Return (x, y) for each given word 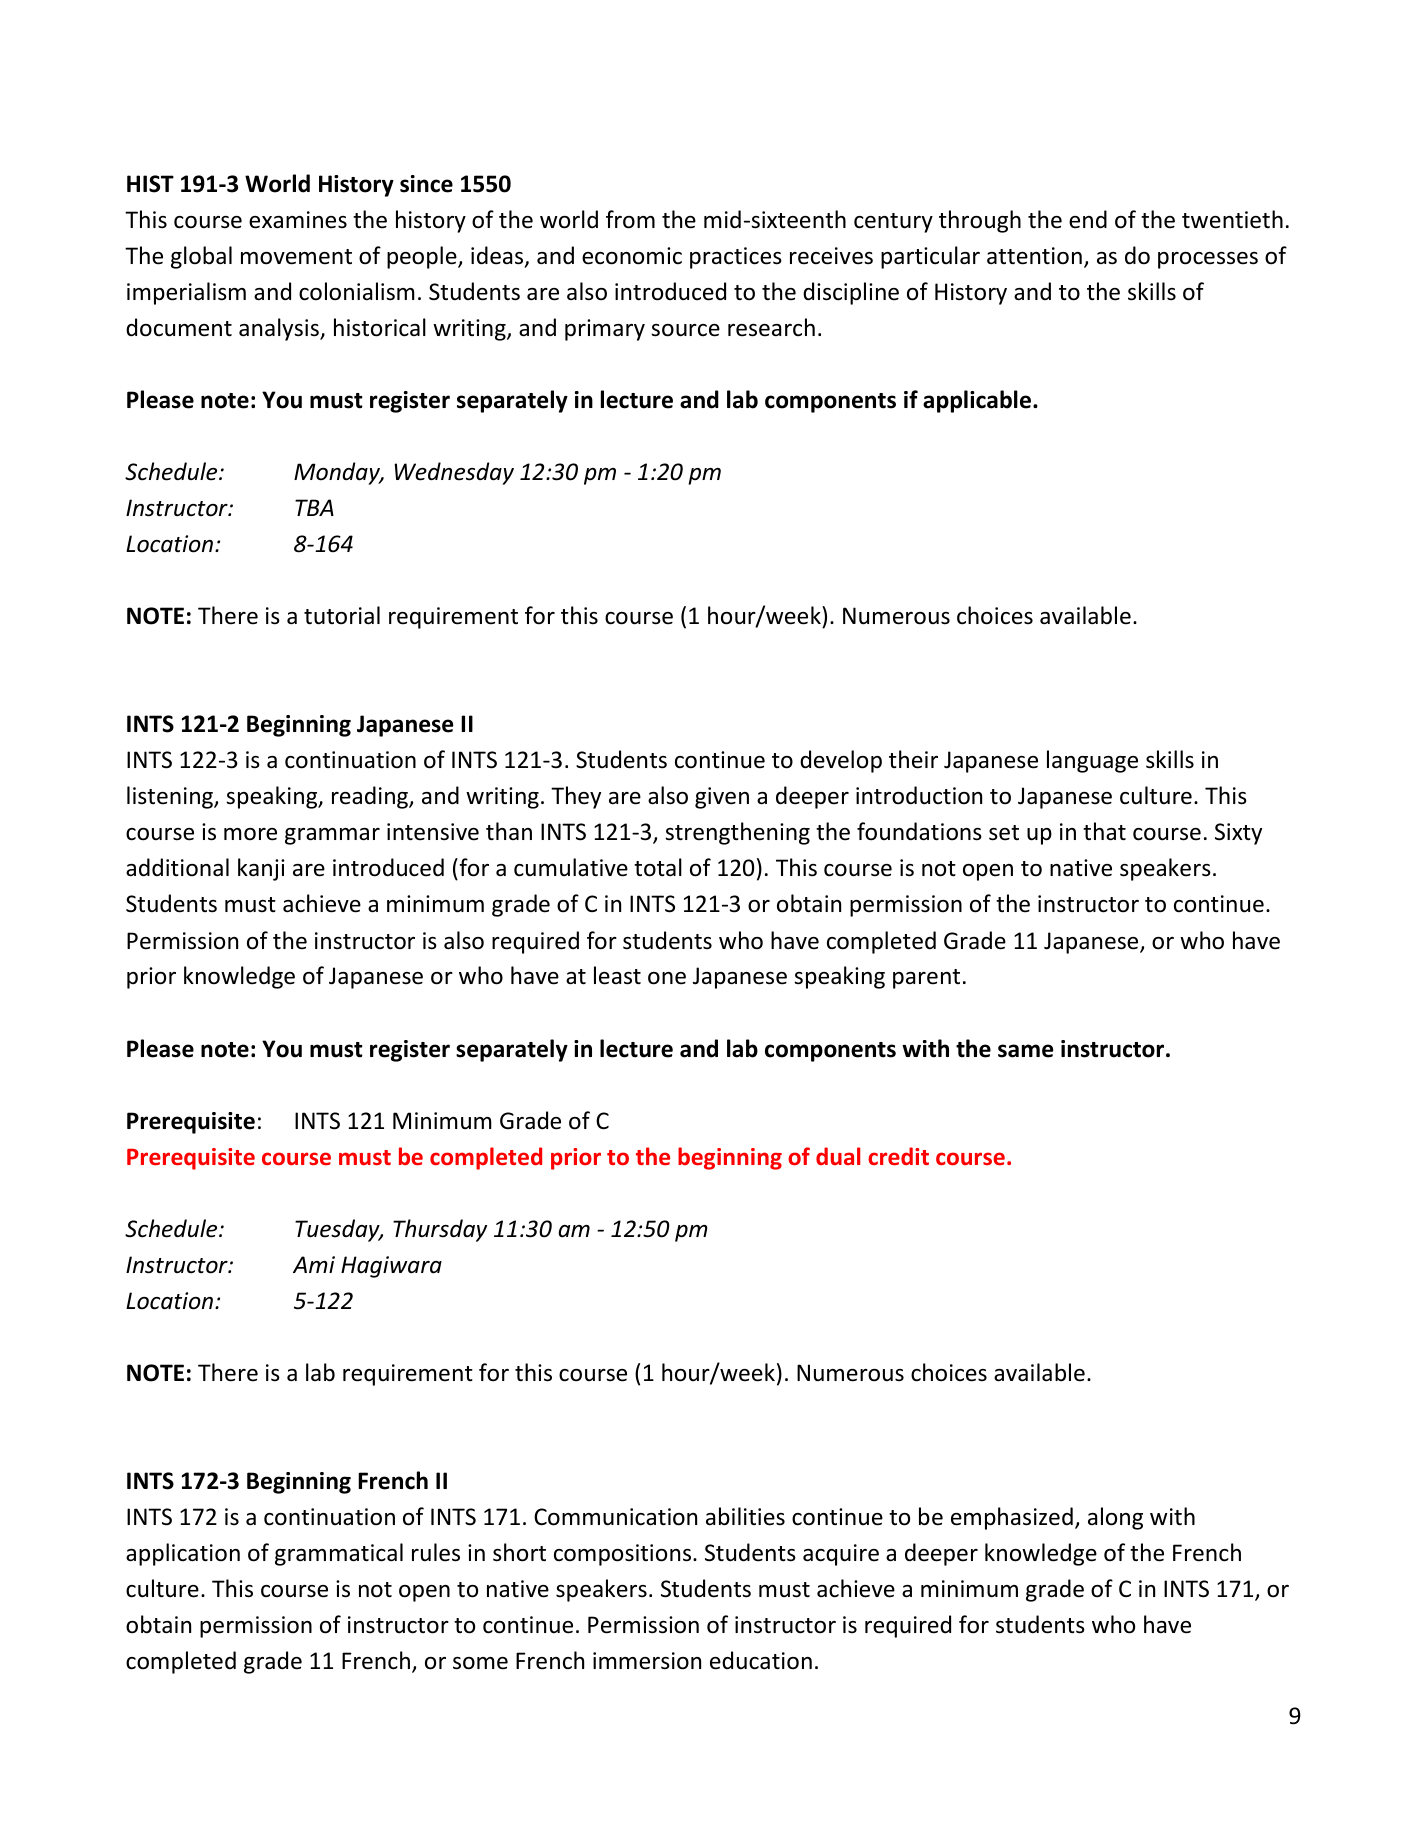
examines (298, 220)
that (1104, 831)
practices (736, 258)
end (1088, 219)
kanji (261, 869)
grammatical (339, 1554)
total (658, 867)
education (761, 1660)
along (1115, 1518)
